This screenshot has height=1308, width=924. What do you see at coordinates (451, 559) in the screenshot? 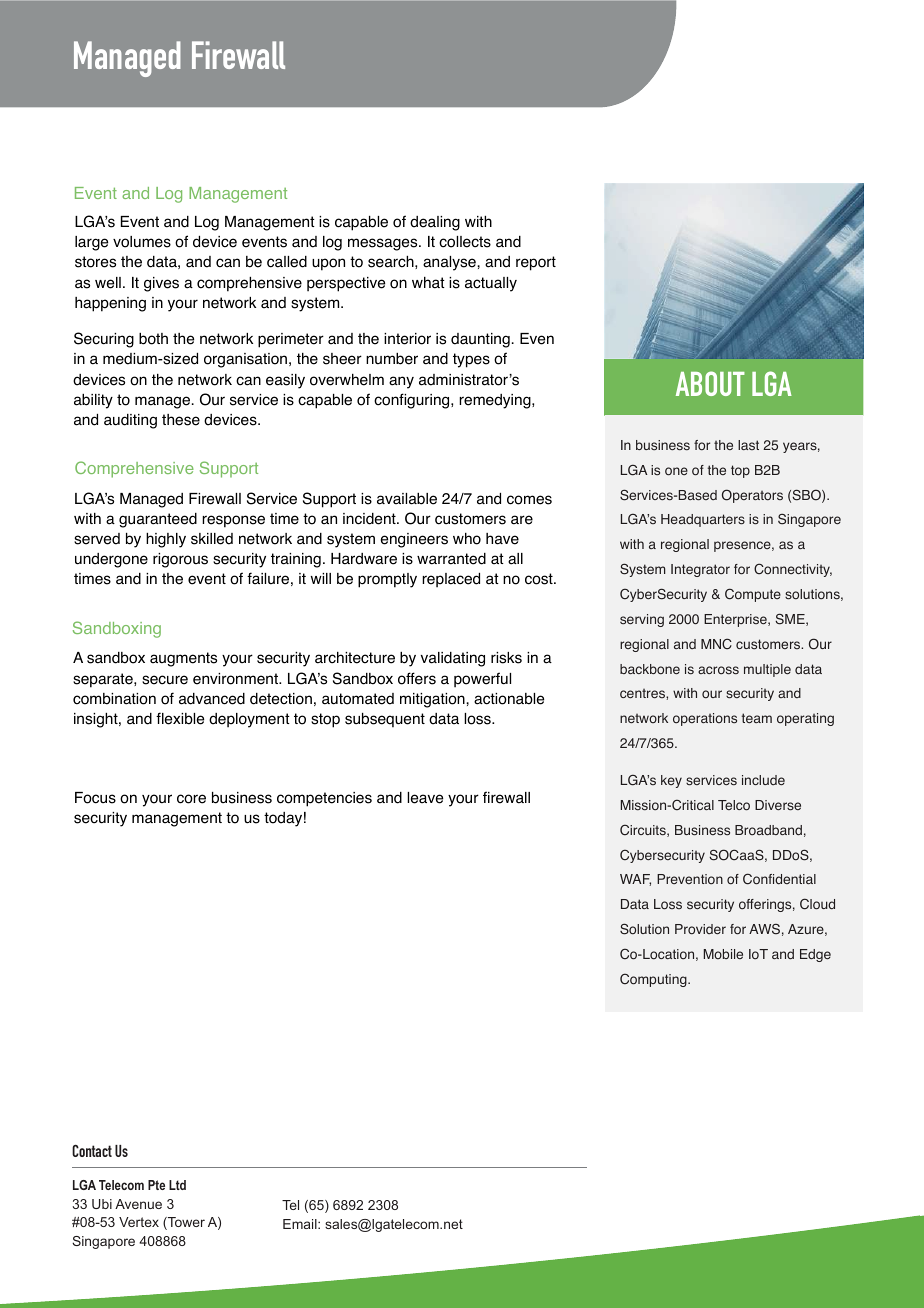
I see `warranted` at bounding box center [451, 559].
